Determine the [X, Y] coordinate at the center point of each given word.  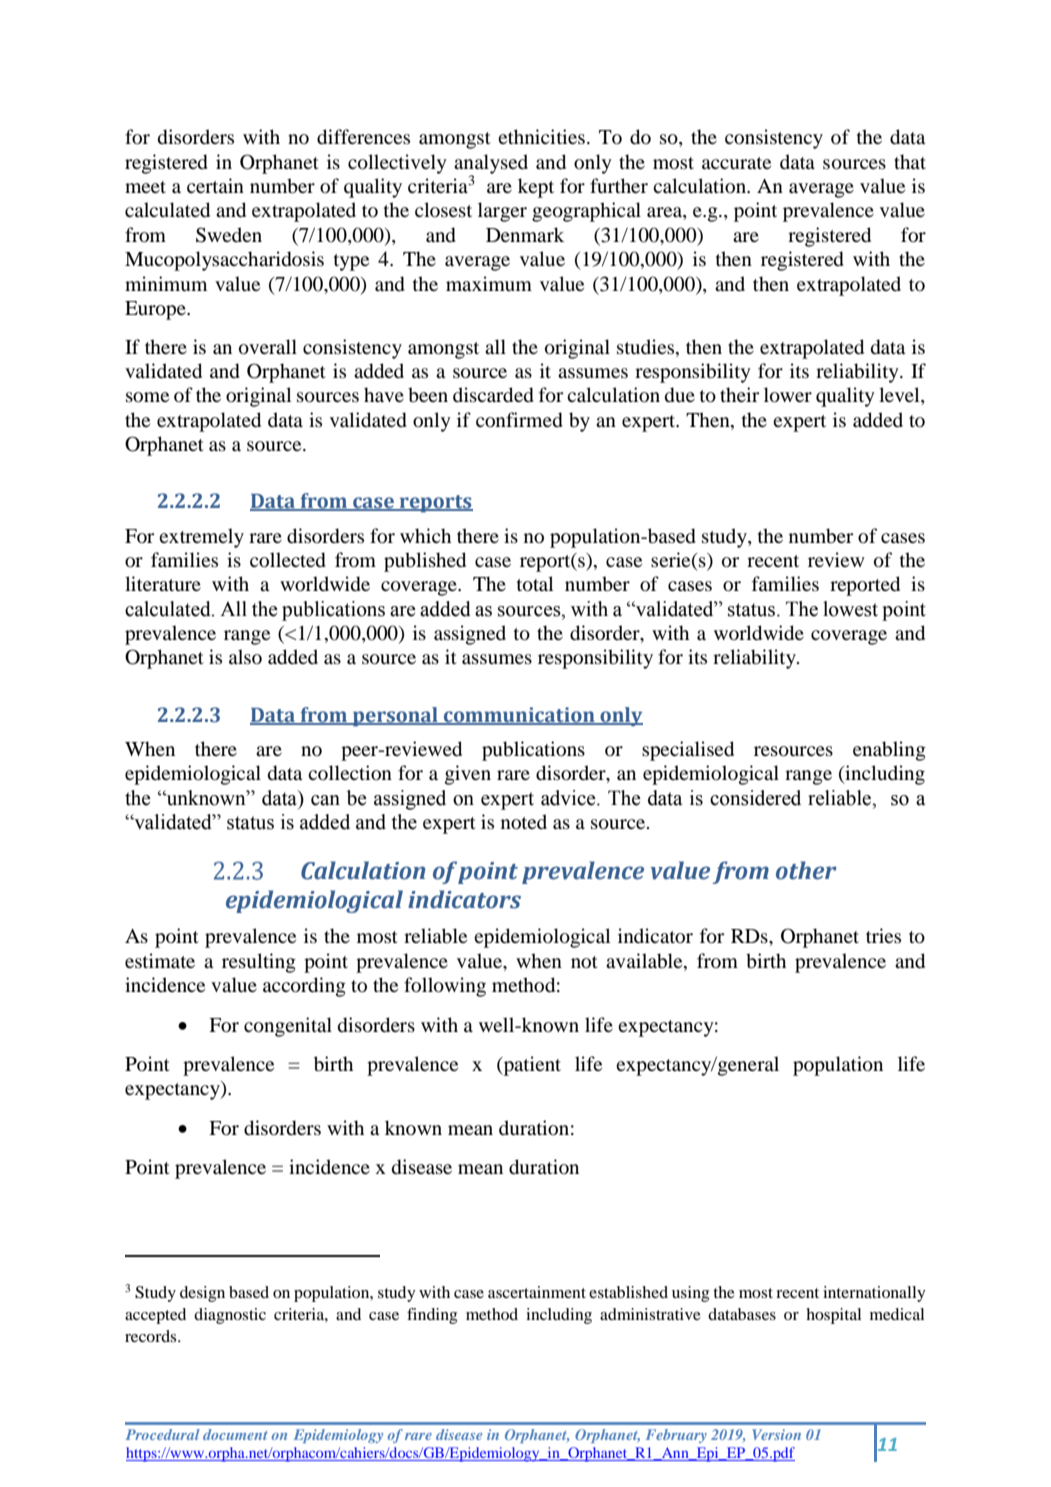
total [535, 584]
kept [536, 188]
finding [432, 1316]
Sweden [229, 235]
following [445, 987]
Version [776, 1434]
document [235, 1434]
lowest [850, 609]
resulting [259, 963]
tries [883, 935]
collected [288, 560]
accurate [736, 163]
